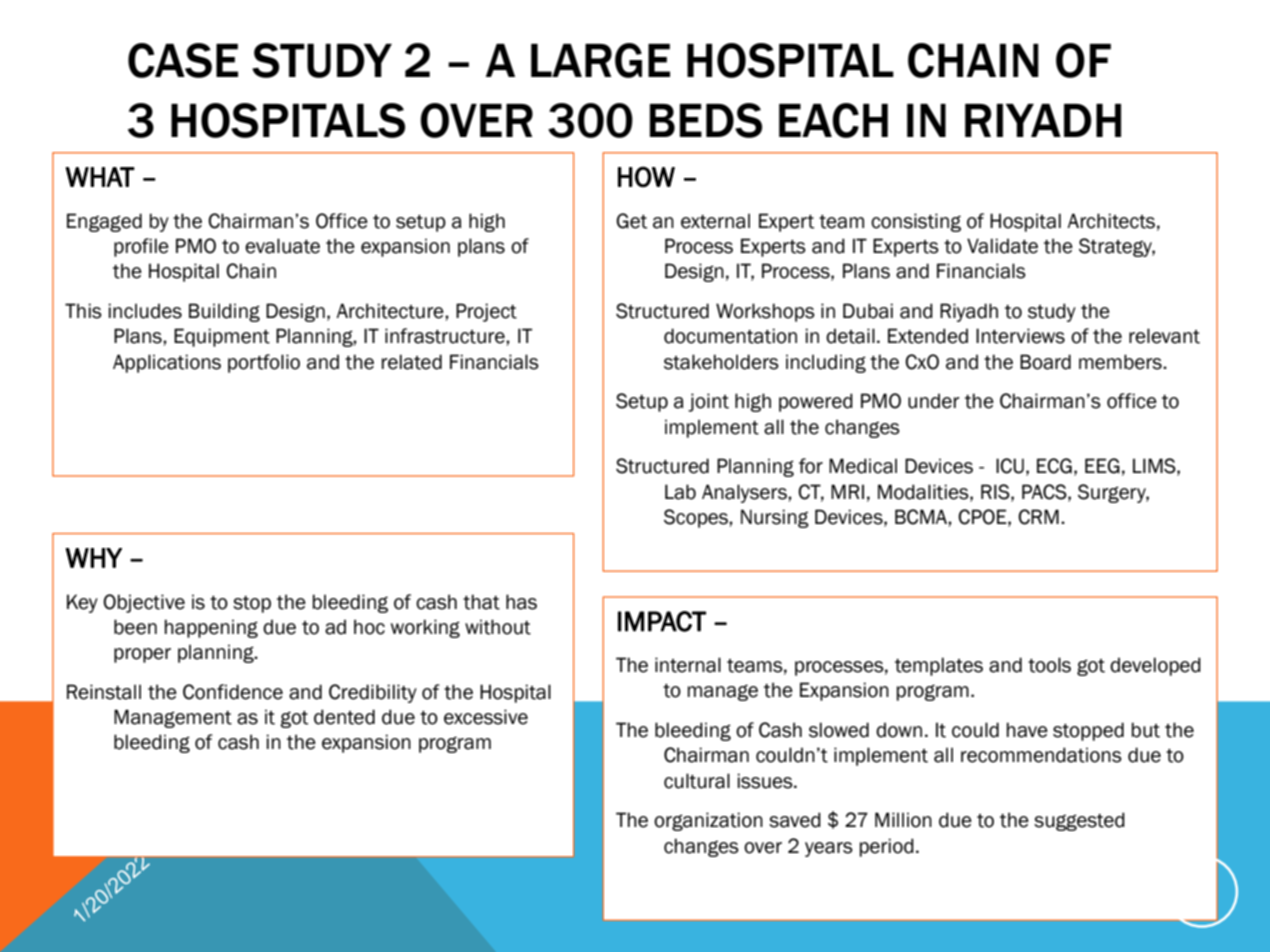  What do you see at coordinates (631, 221) in the document?
I see `Get` at bounding box center [631, 221].
